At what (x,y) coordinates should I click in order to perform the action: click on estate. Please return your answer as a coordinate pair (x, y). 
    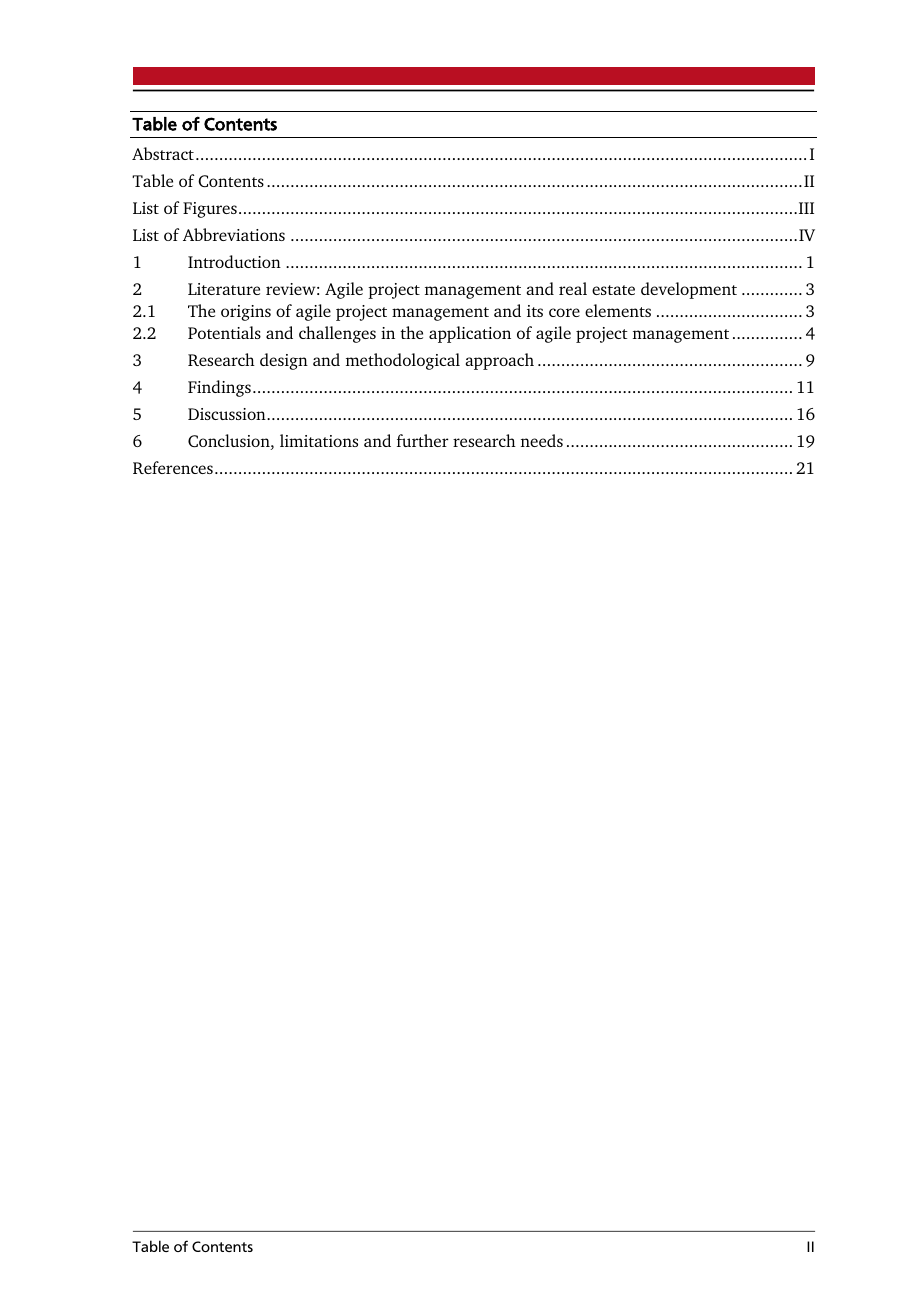
    Looking at the image, I should click on (613, 290).
